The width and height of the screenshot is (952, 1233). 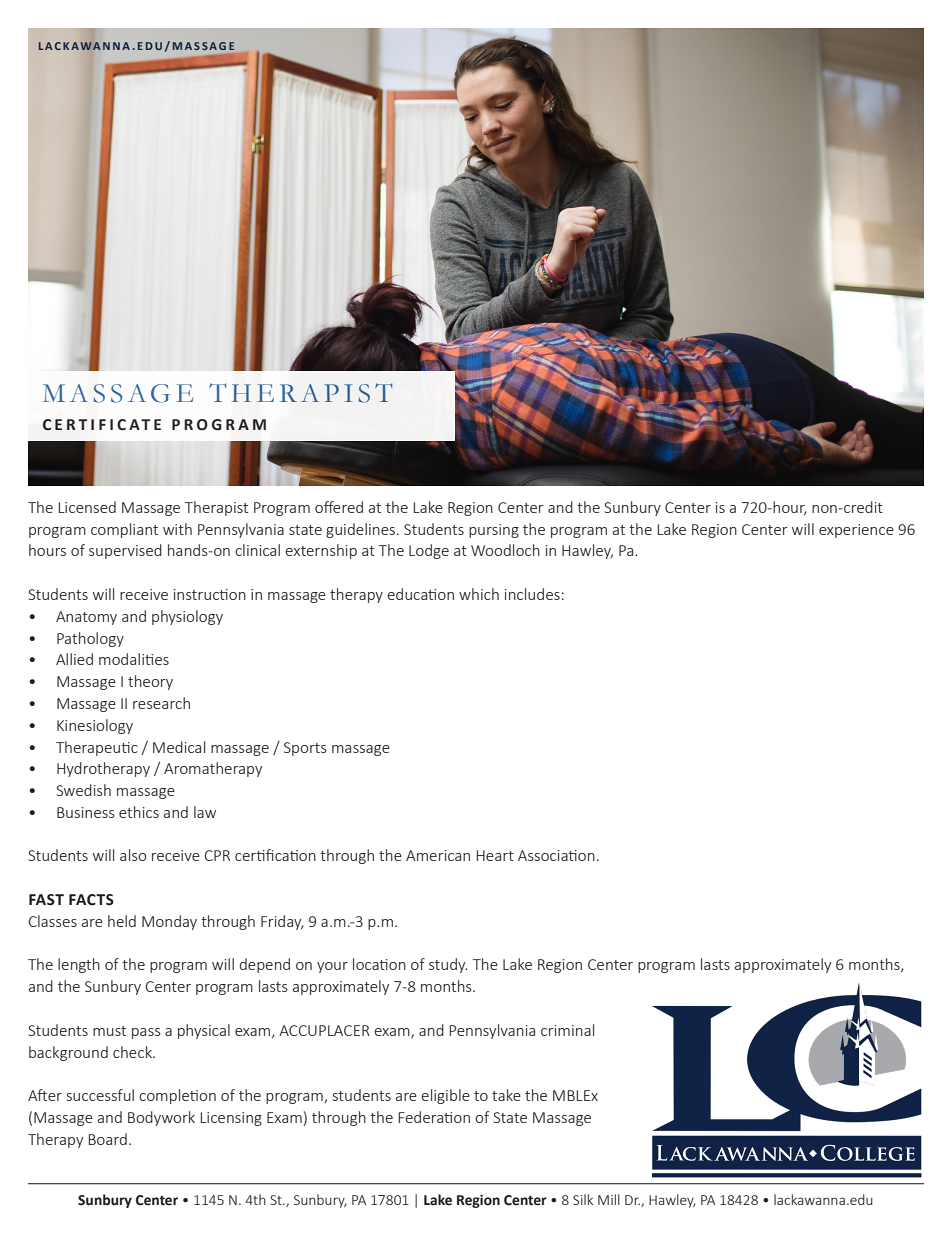 I want to click on Silk, so click(x=583, y=1199).
